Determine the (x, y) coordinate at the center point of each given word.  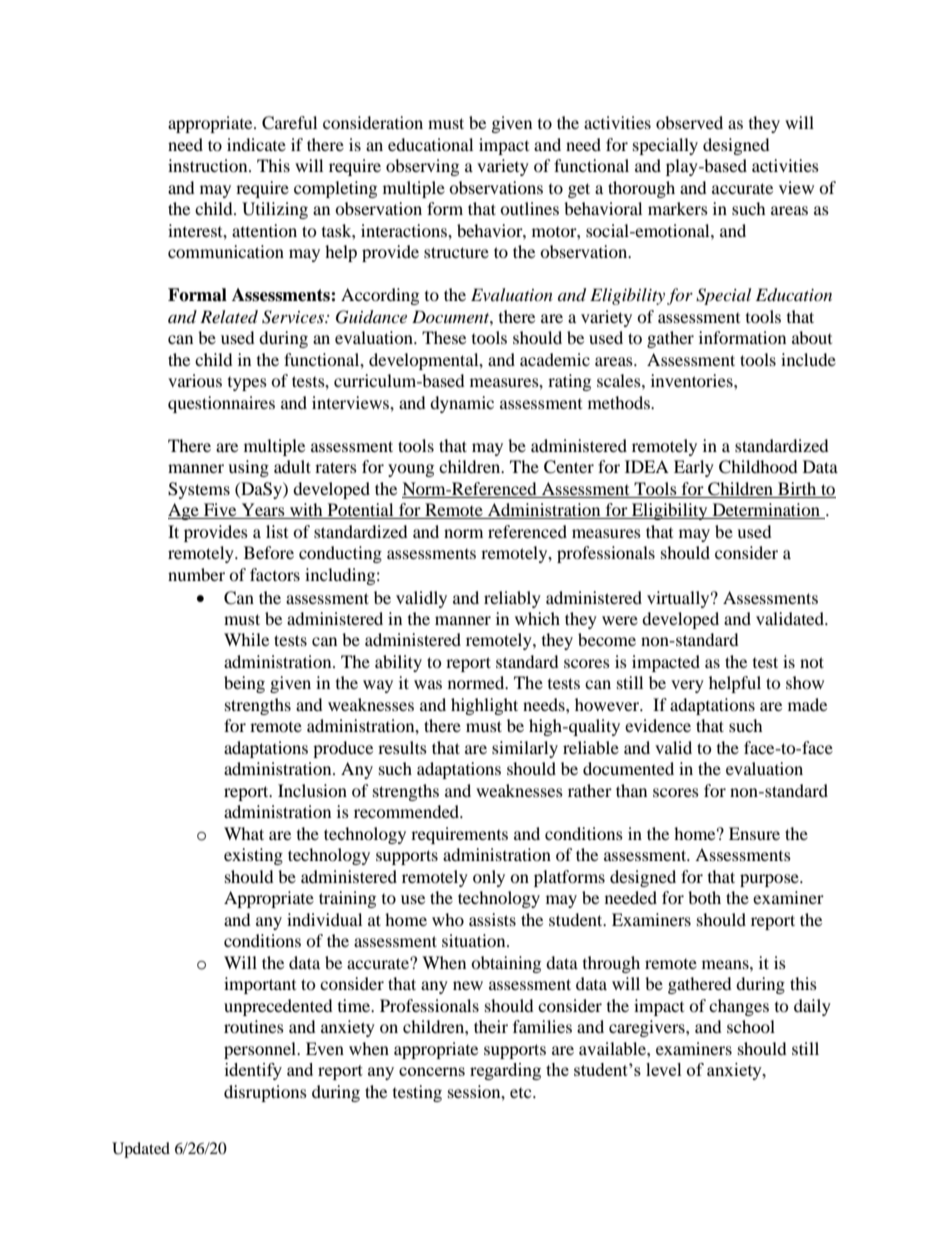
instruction (209, 165)
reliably (512, 599)
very (687, 686)
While (246, 639)
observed (689, 122)
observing (422, 167)
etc (522, 1093)
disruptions (265, 1093)
